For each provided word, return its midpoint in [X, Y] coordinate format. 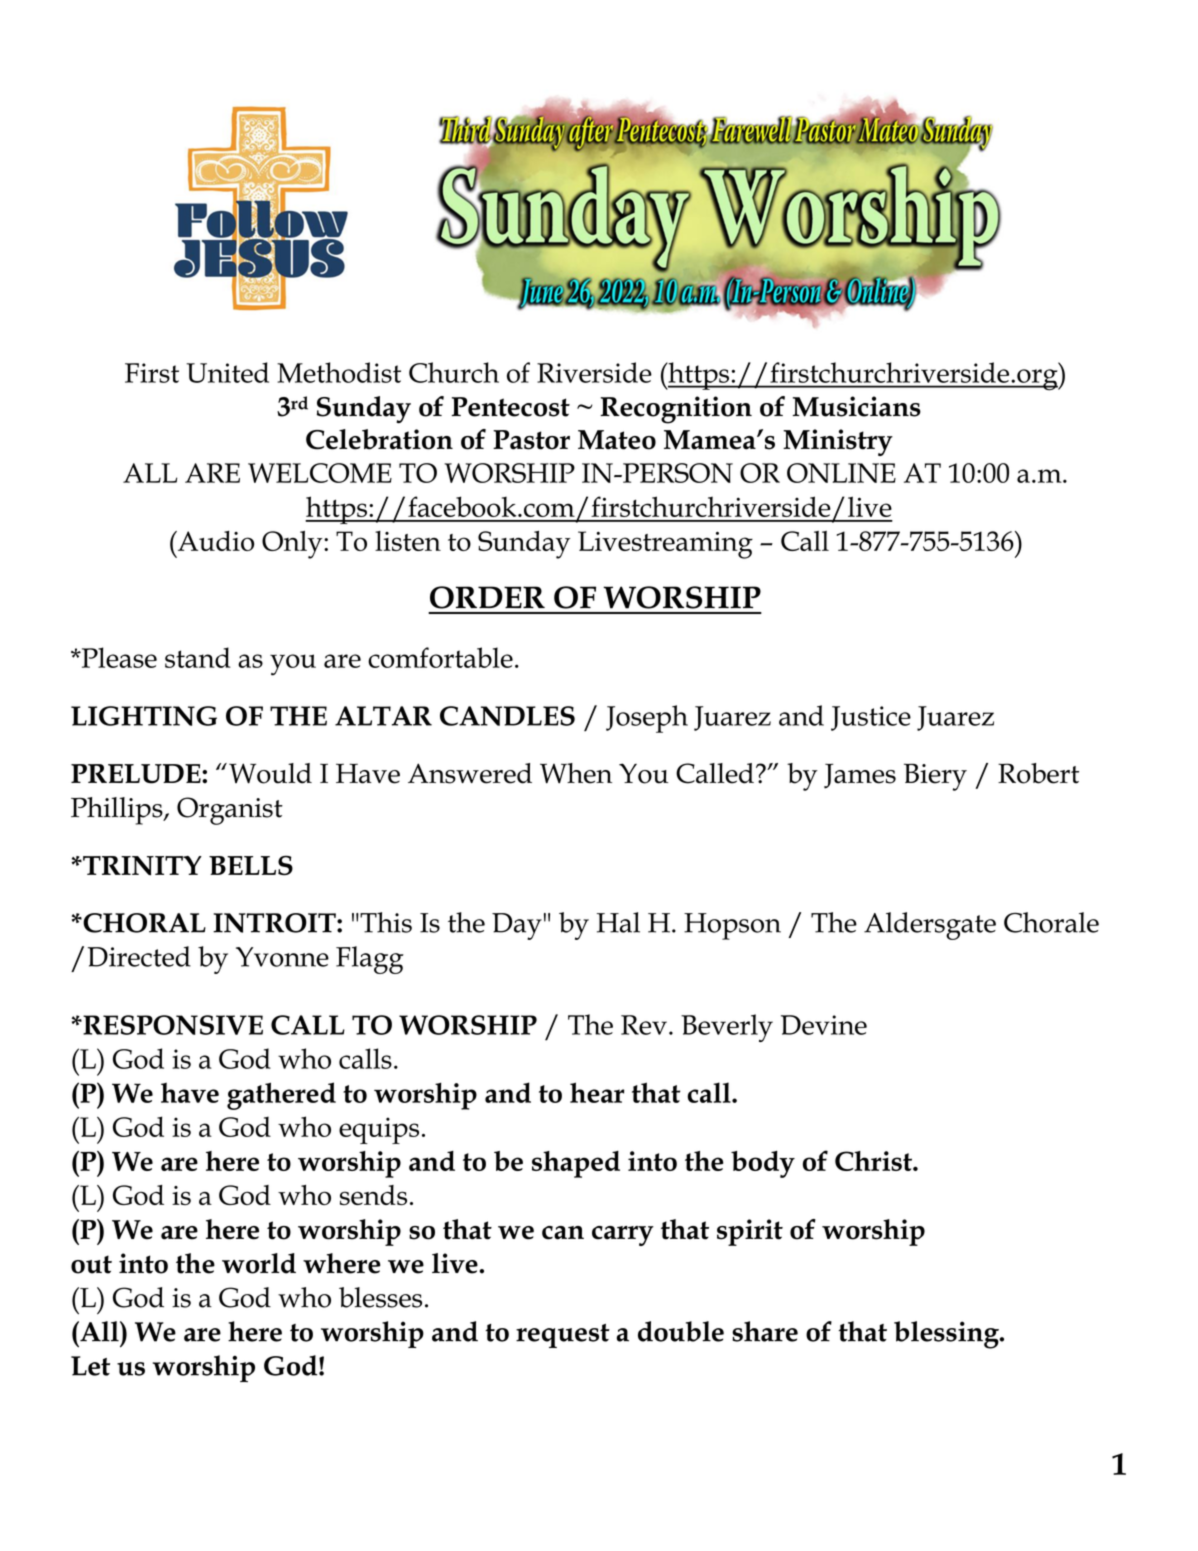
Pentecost [511, 407]
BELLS [251, 865]
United [227, 372]
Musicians [857, 406]
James [860, 776]
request [563, 1336]
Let [90, 1366]
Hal [618, 922]
